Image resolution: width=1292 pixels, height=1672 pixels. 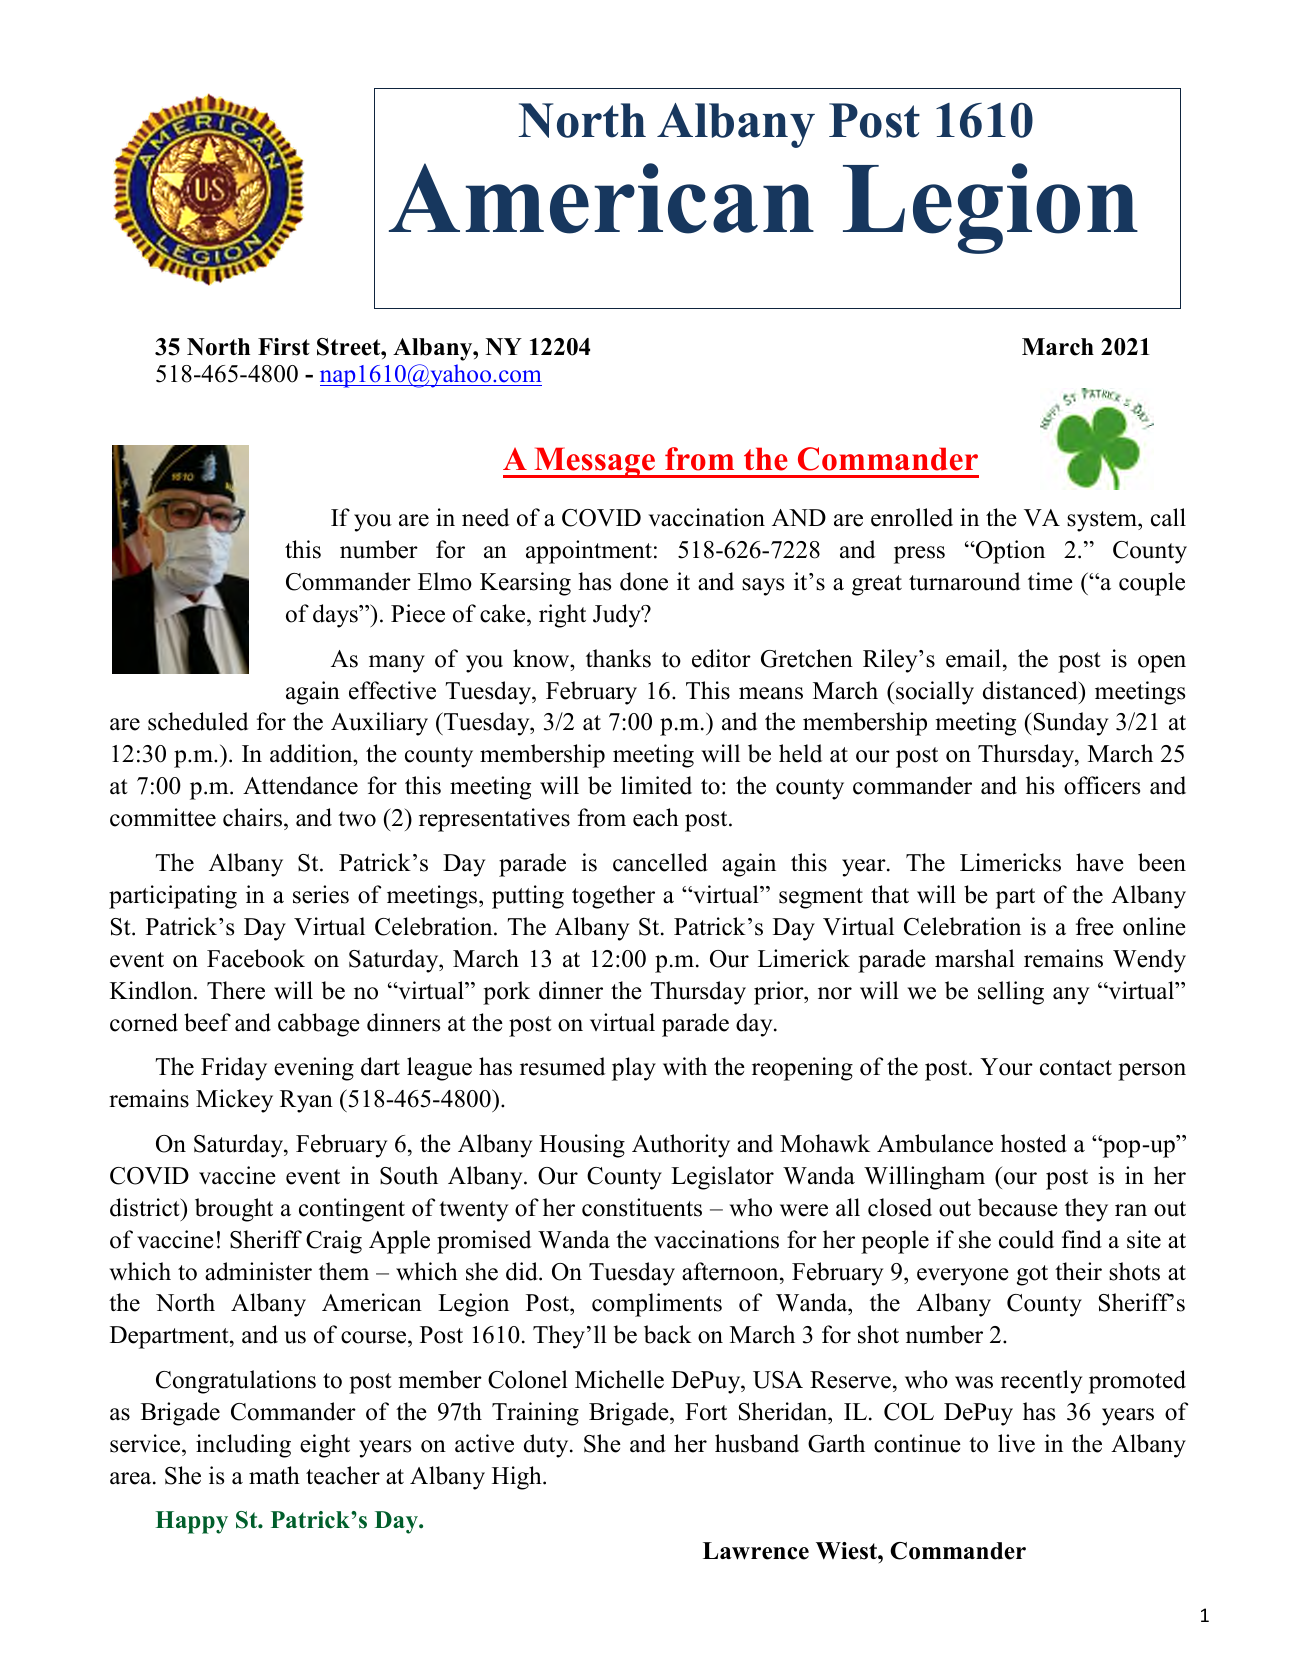 I want to click on First, so click(x=284, y=347).
